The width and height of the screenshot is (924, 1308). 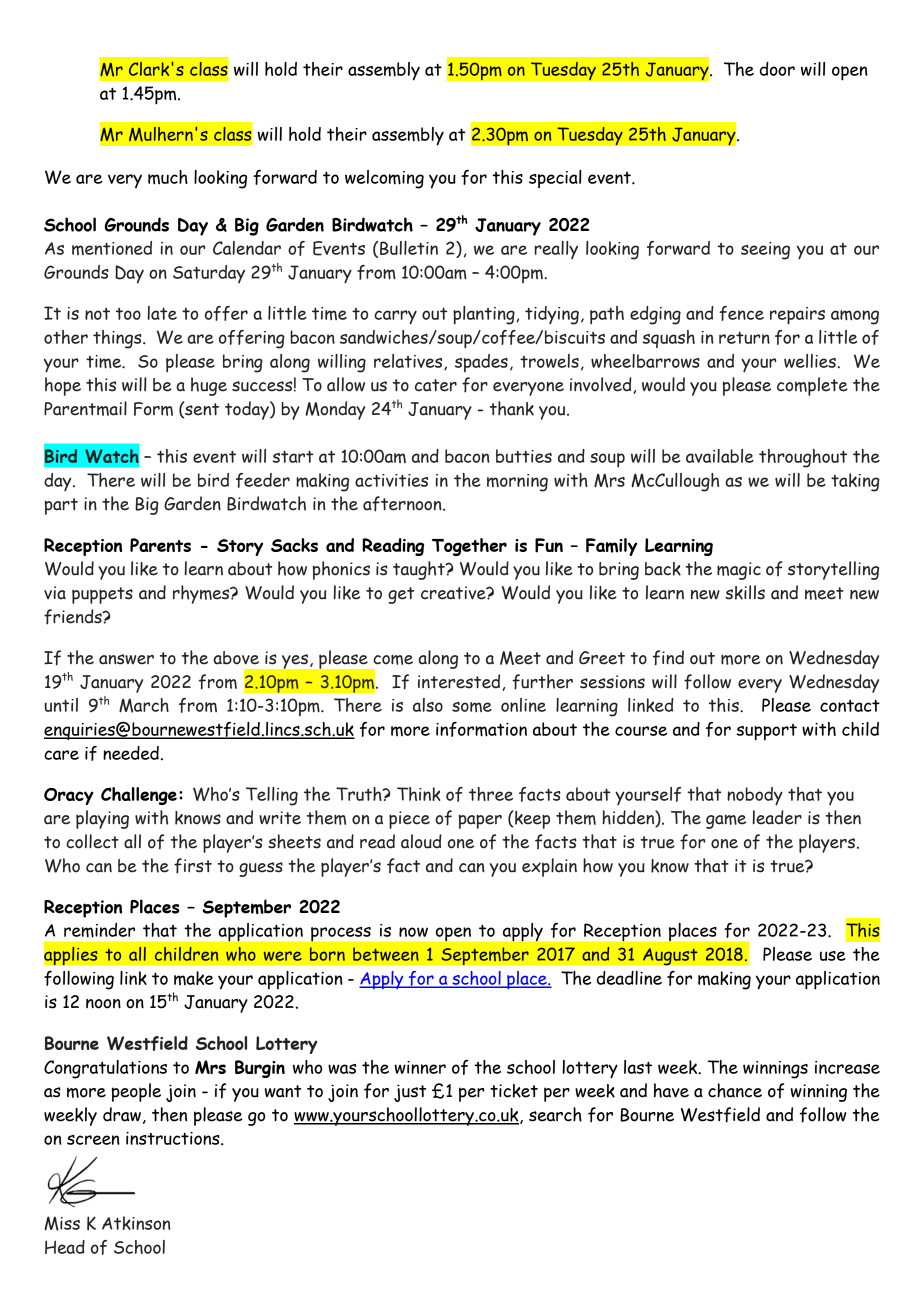 What do you see at coordinates (126, 659) in the screenshot?
I see `answer` at bounding box center [126, 659].
